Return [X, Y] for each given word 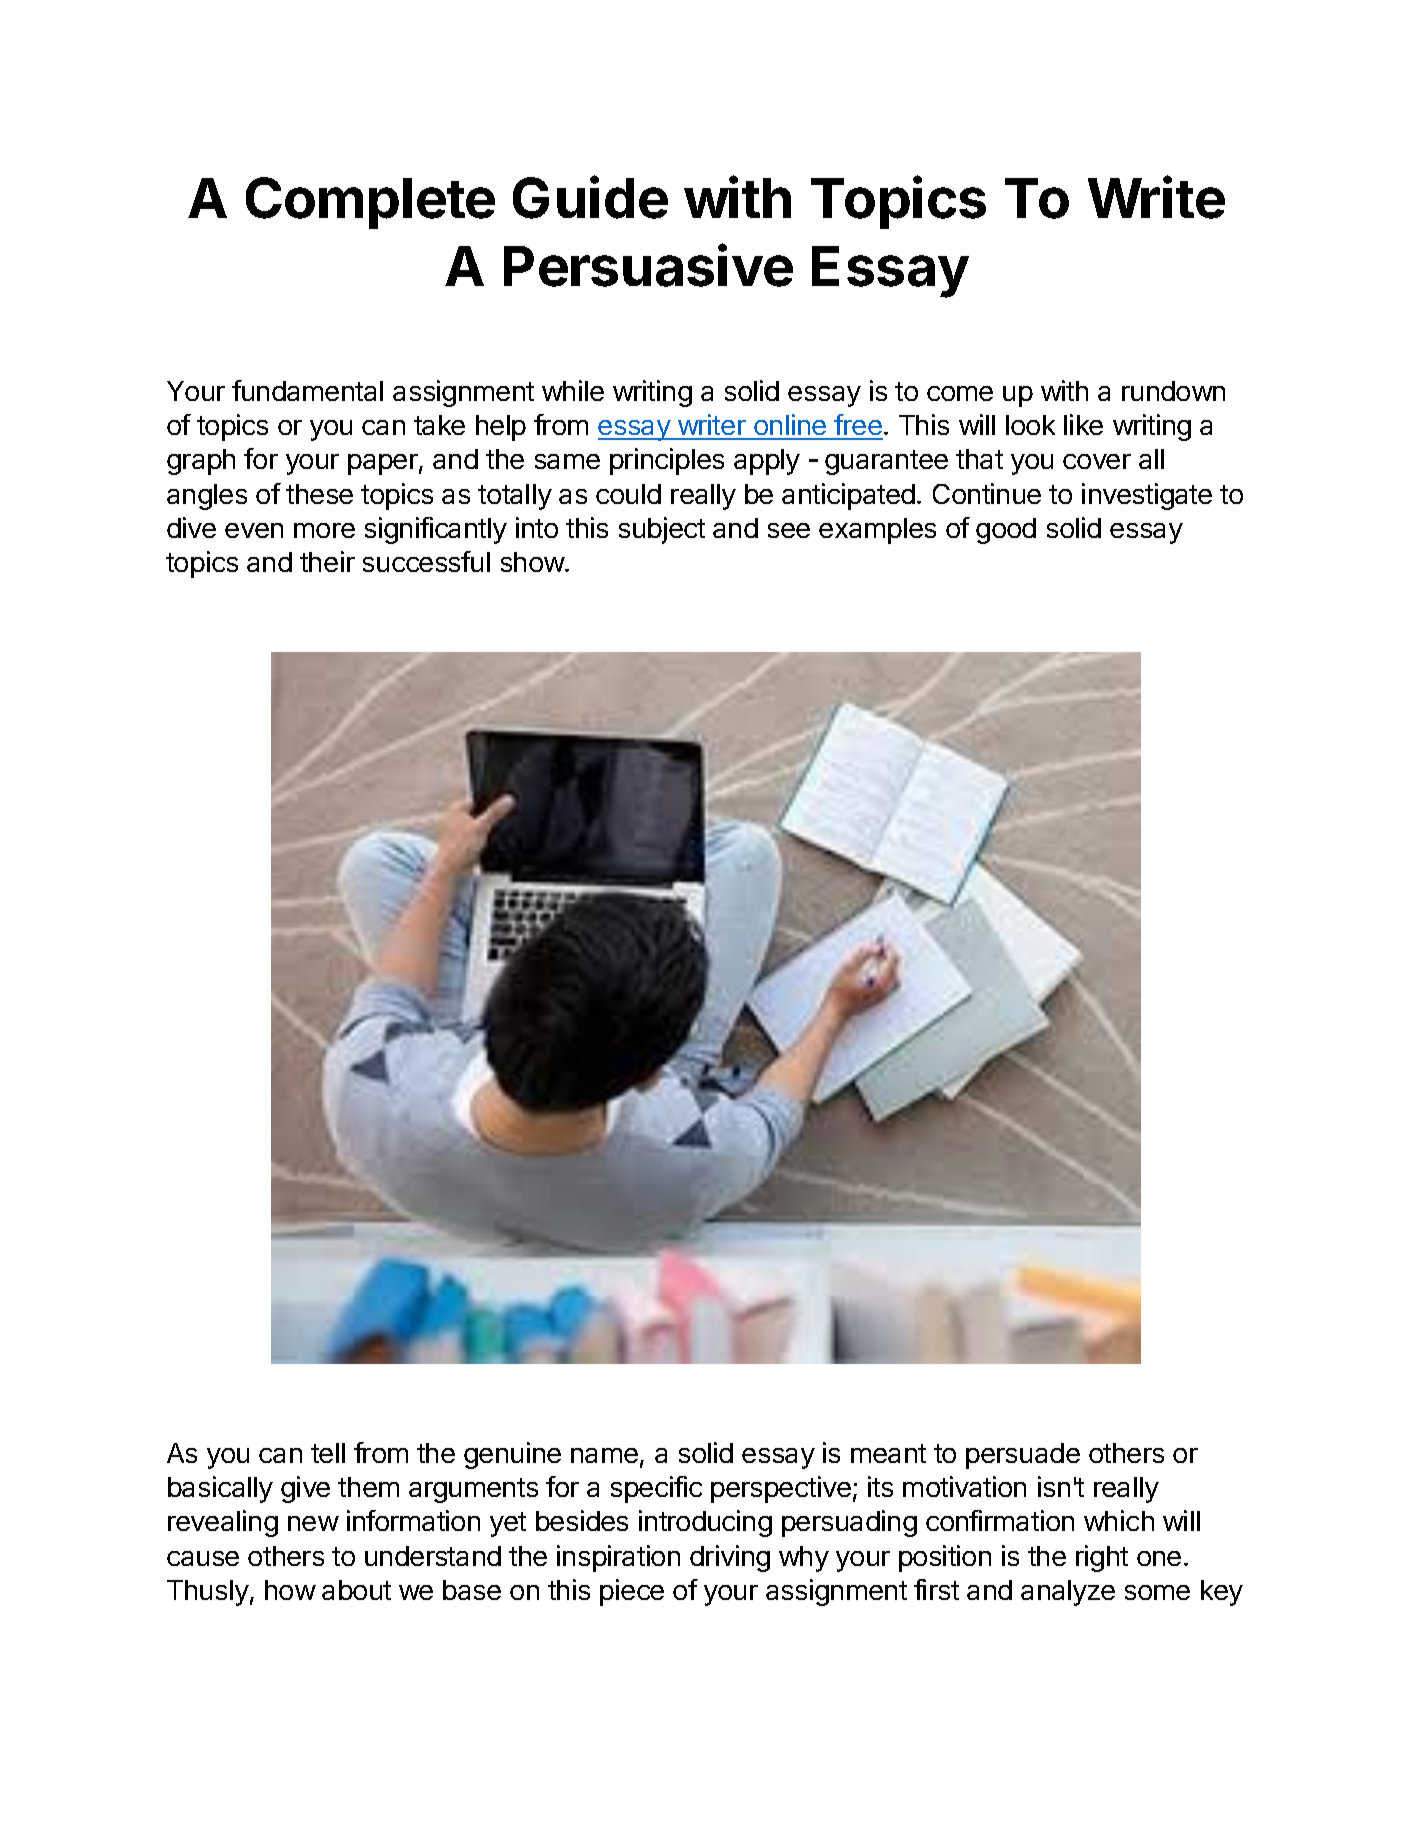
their [327, 561]
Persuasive [648, 265]
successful [426, 561]
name [604, 1455]
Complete [370, 203]
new [313, 1523]
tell [328, 1453]
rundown [1173, 391]
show [533, 562]
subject [662, 530]
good [1006, 531]
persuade [1023, 1456]
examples [877, 531]
